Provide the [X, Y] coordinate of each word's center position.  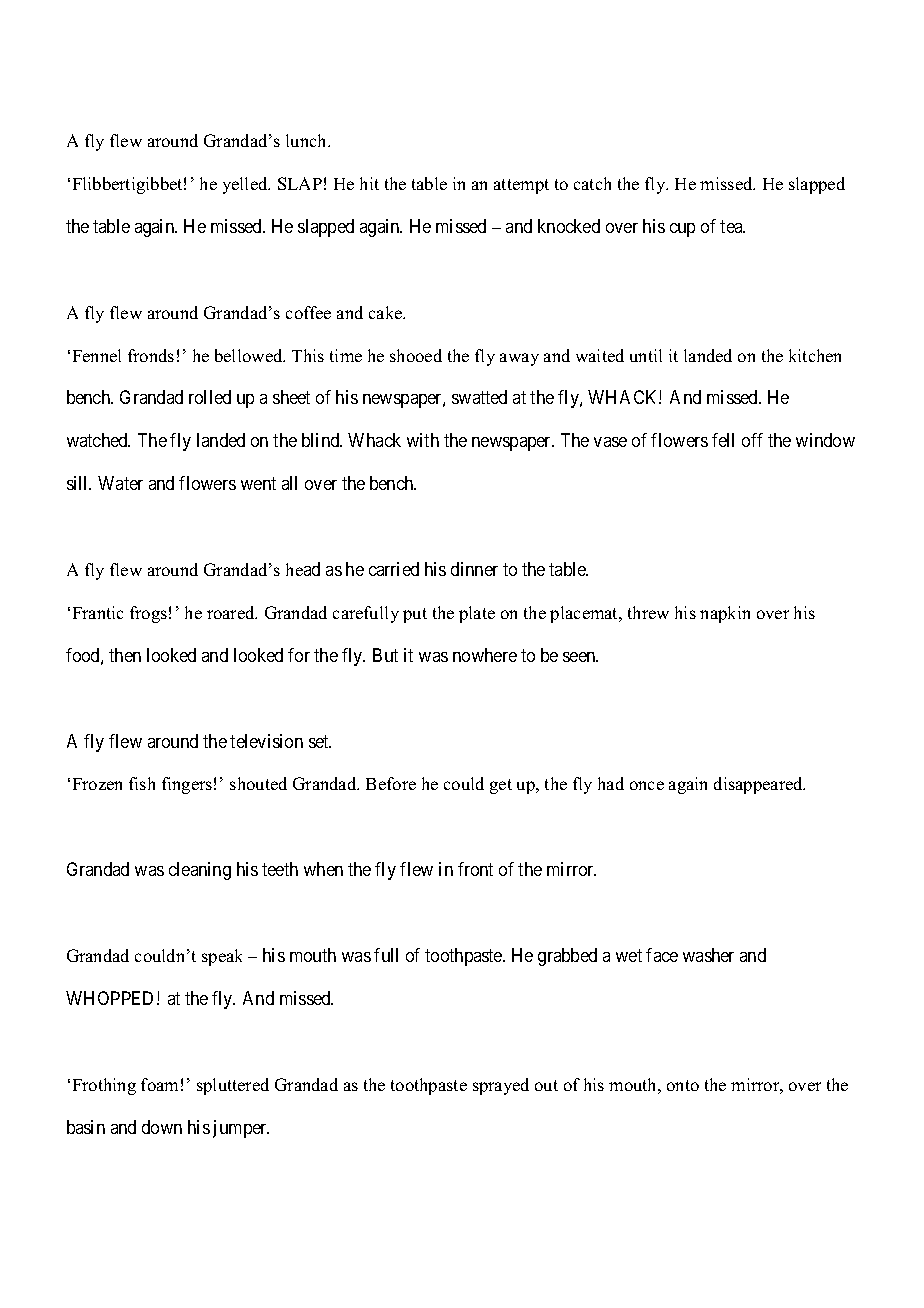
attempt [521, 186]
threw [648, 612]
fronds [151, 355]
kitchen [815, 355]
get [501, 786]
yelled [246, 185]
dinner [474, 569]
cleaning [200, 871]
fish [142, 783]
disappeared [759, 785]
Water [120, 483]
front [475, 869]
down [162, 1127]
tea [732, 226]
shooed [416, 355]
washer [708, 955]
